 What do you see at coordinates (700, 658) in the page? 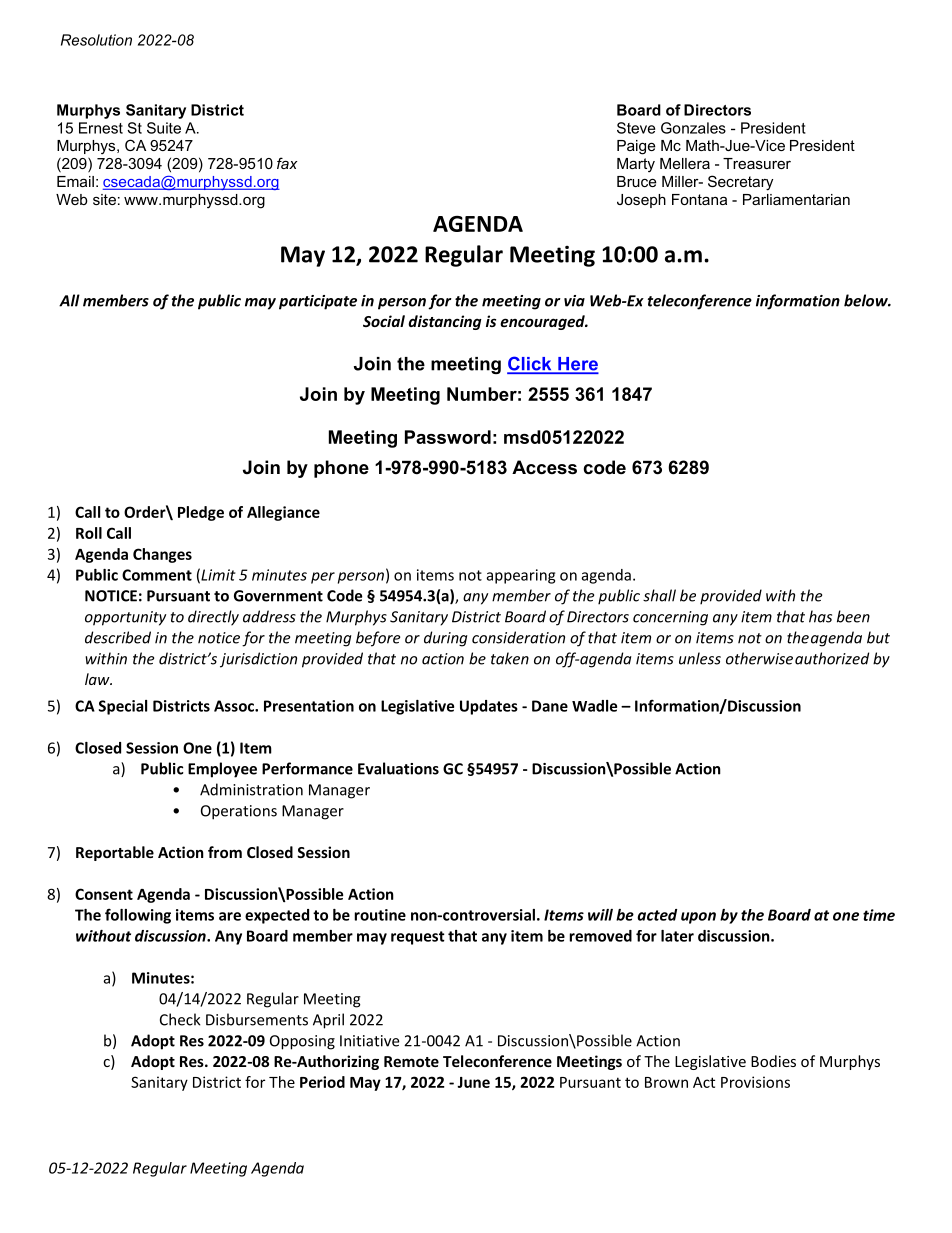
I see `unless` at bounding box center [700, 658].
